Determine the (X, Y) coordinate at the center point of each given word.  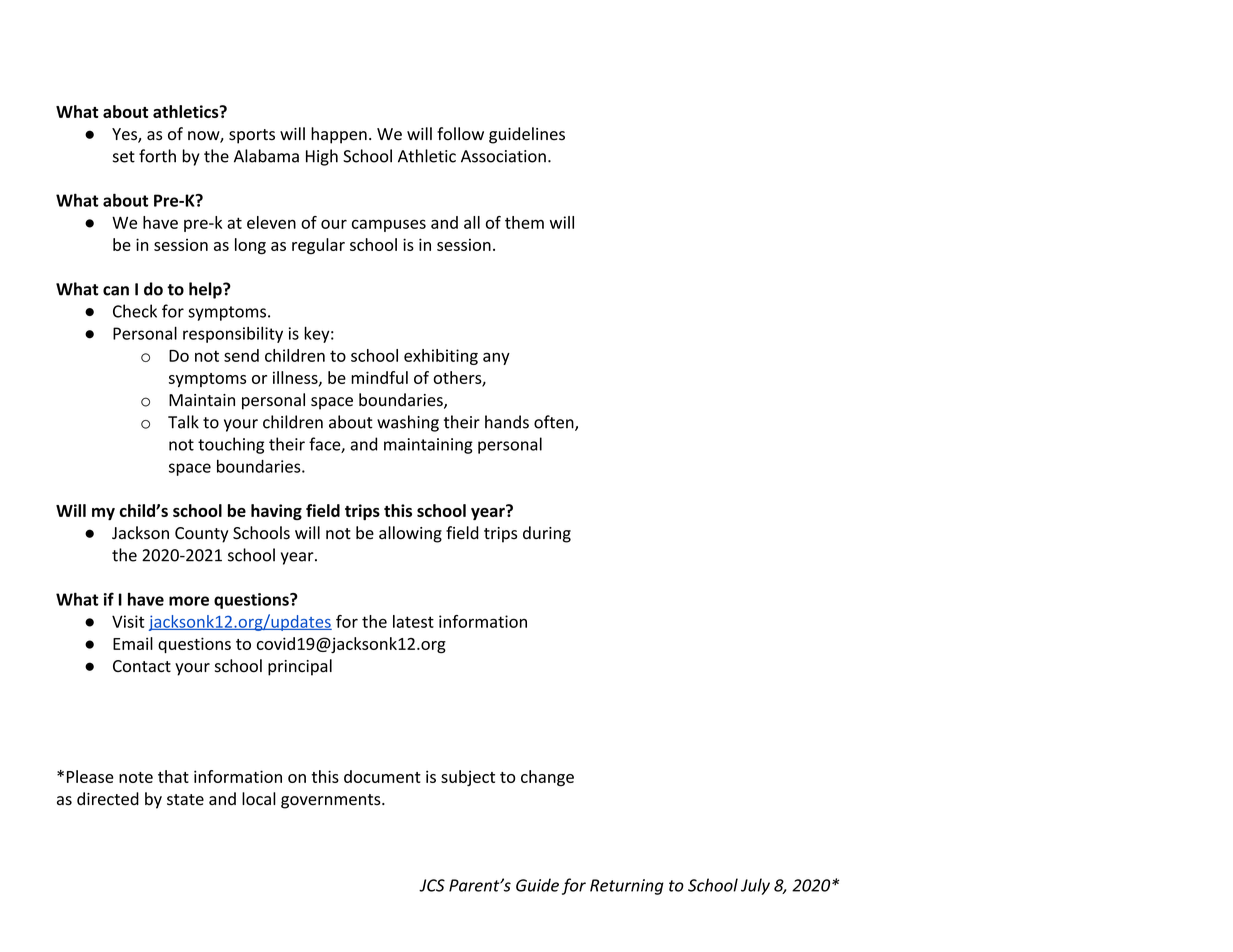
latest (413, 621)
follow (460, 134)
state (185, 800)
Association (503, 156)
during (547, 534)
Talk (183, 422)
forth (157, 156)
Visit (128, 621)
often (555, 423)
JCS (432, 885)
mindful (379, 377)
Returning (627, 887)
